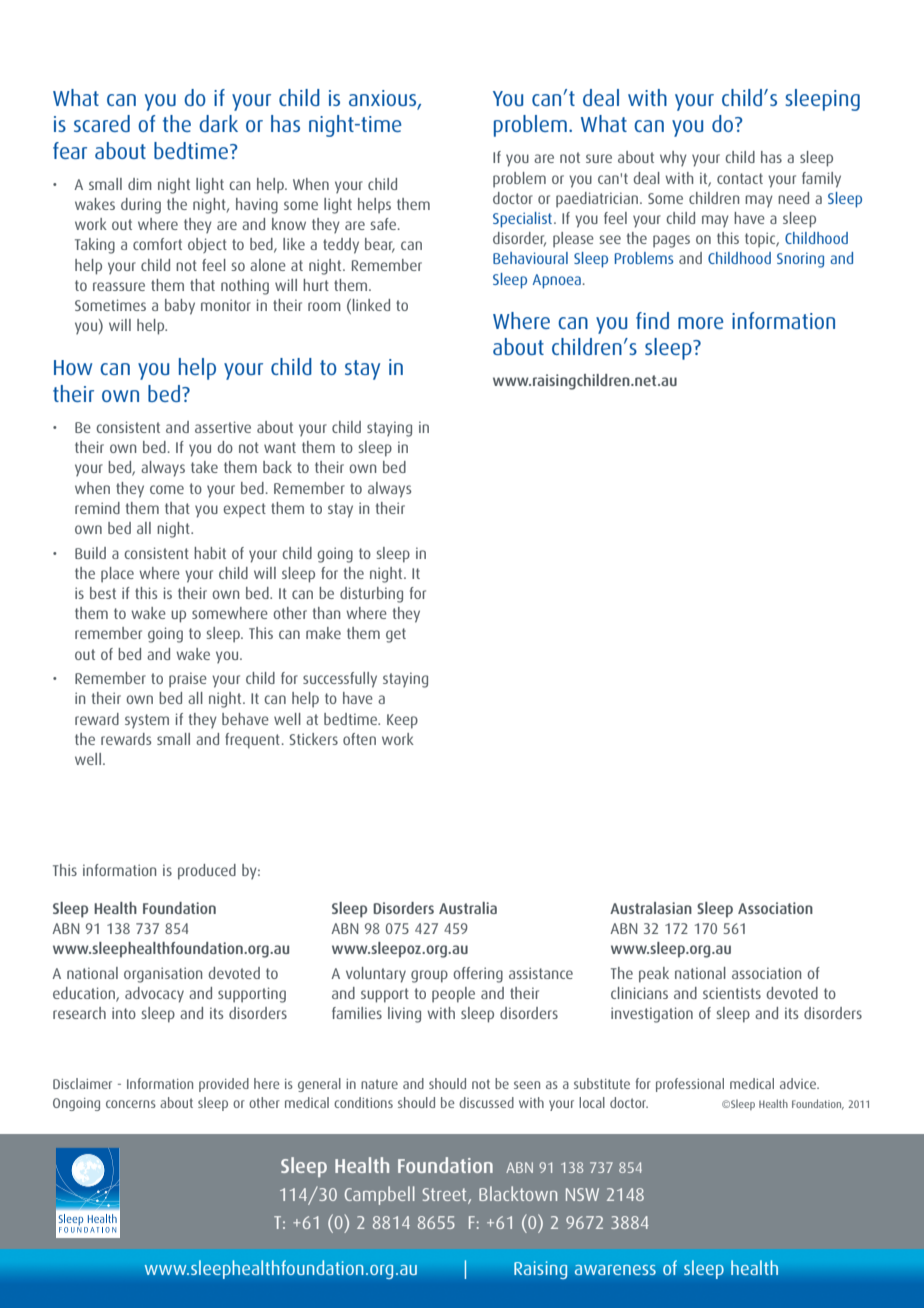 The height and width of the screenshot is (1308, 924). Describe the element at coordinates (651, 908) in the screenshot. I see `Australasian` at that location.
